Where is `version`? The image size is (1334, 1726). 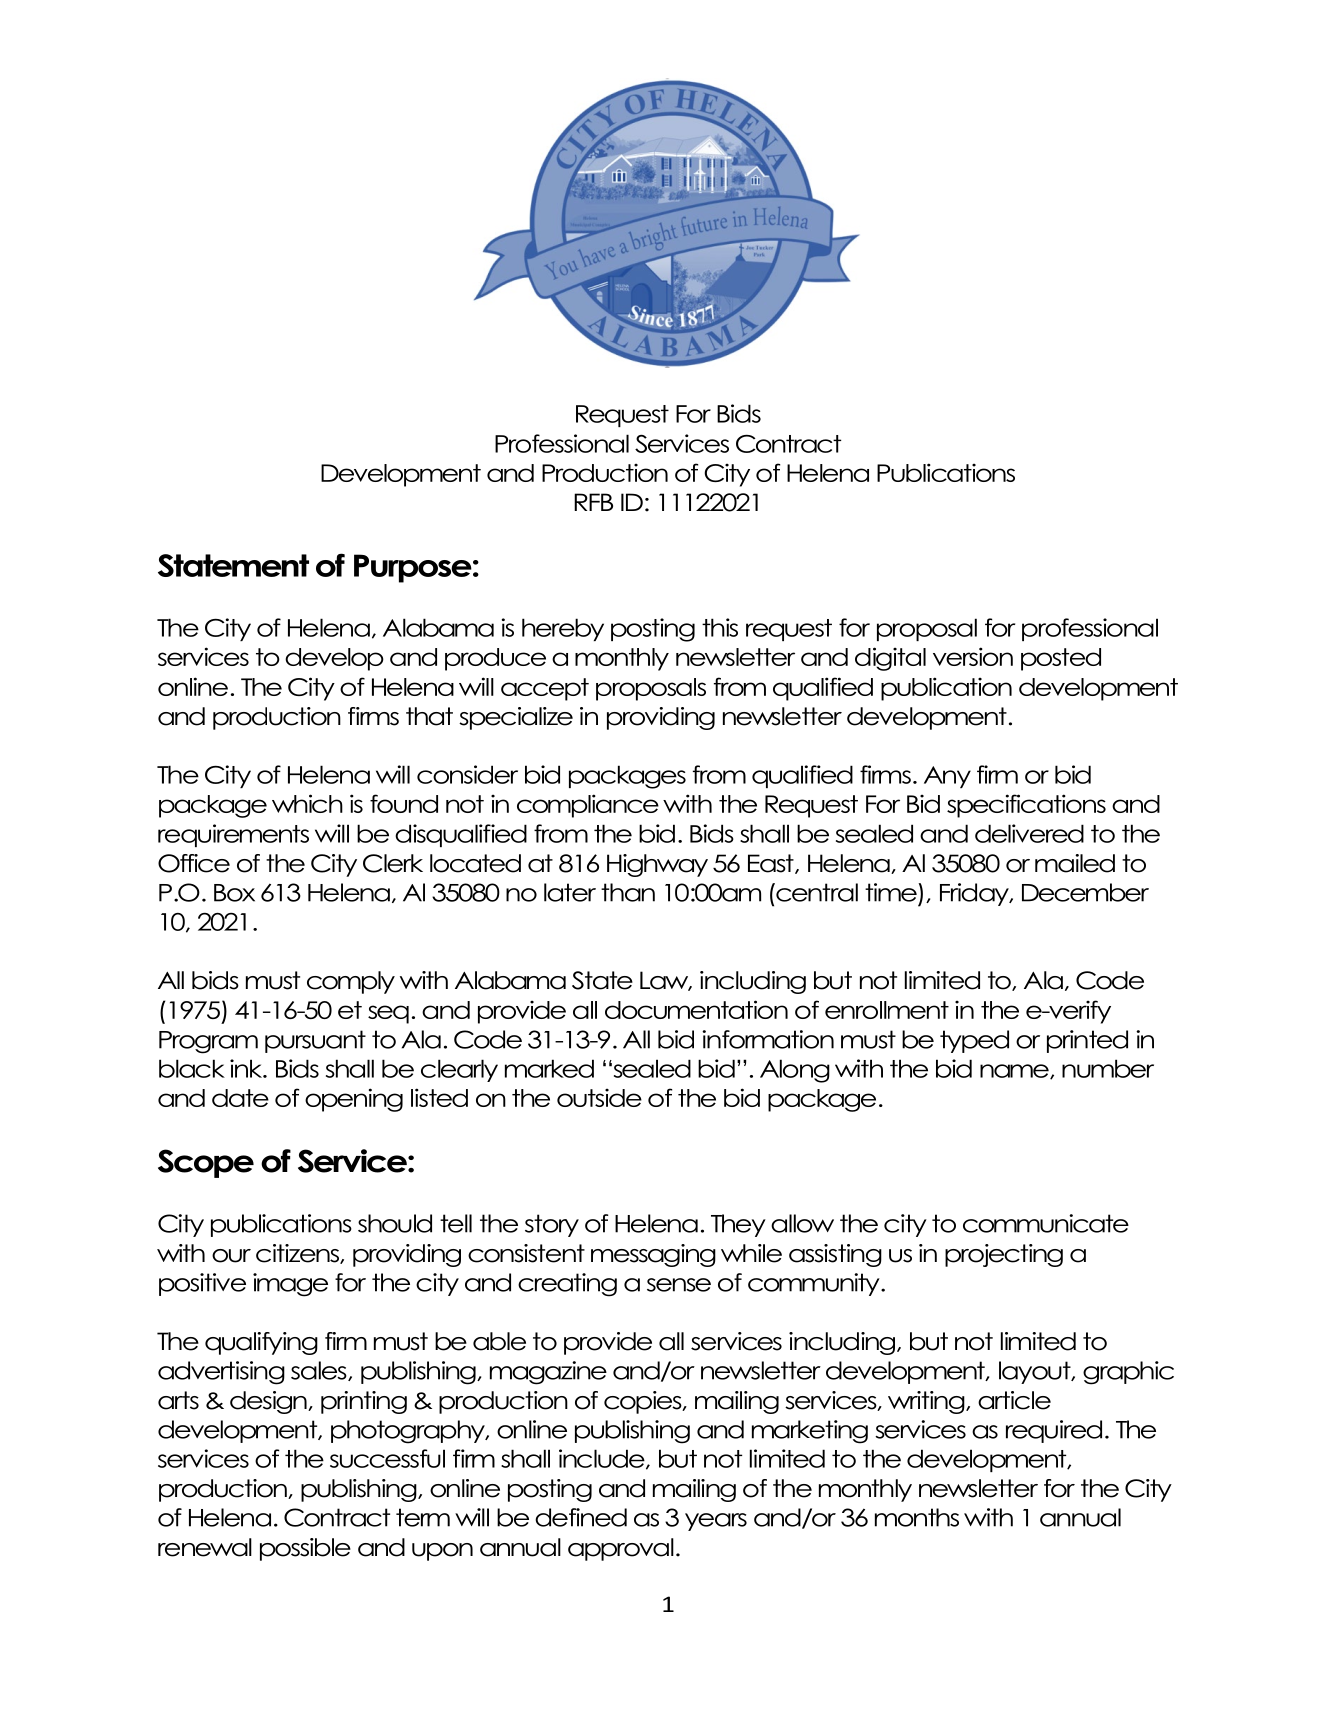 version is located at coordinates (973, 656).
